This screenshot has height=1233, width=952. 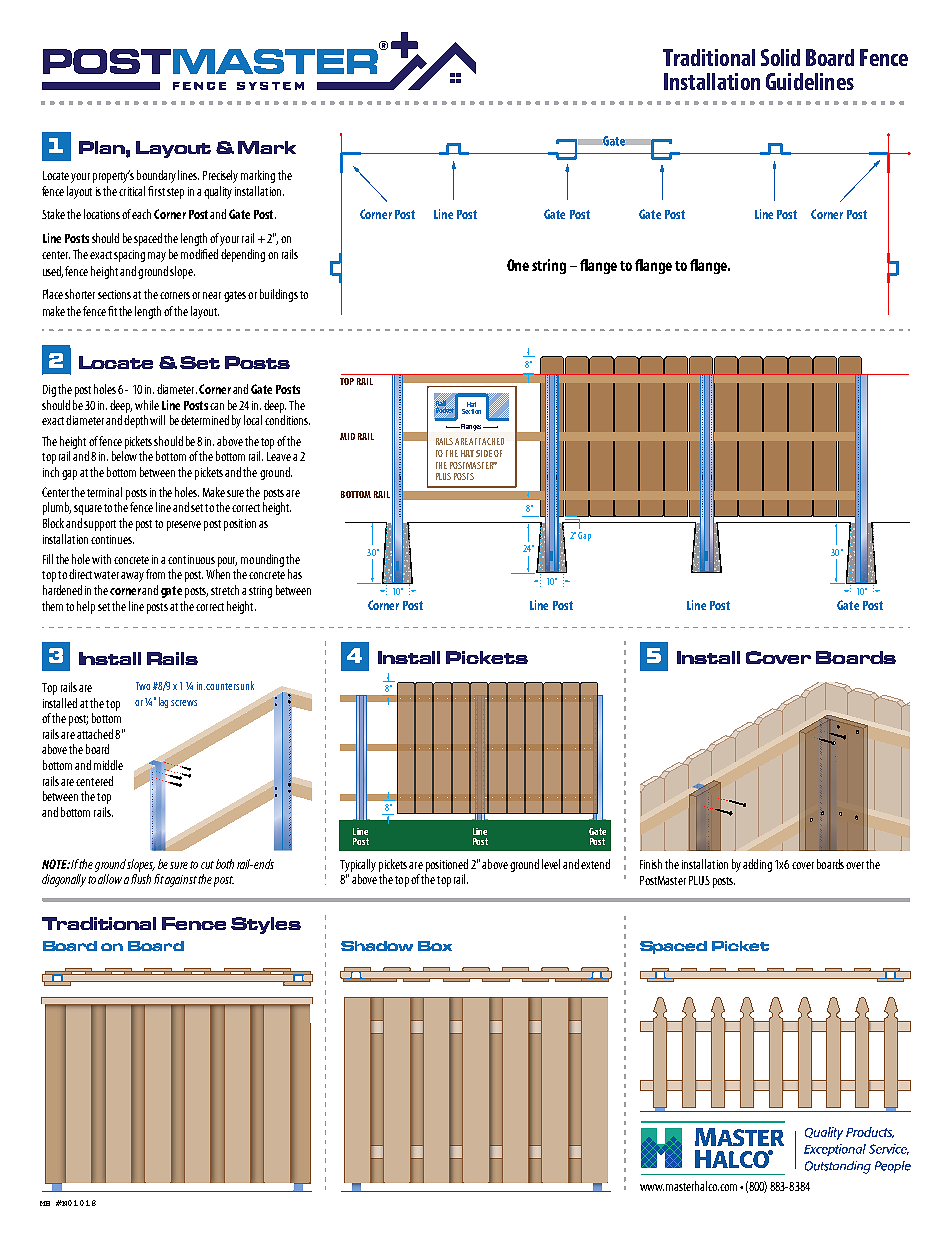 I want to click on Box, so click(x=435, y=946).
